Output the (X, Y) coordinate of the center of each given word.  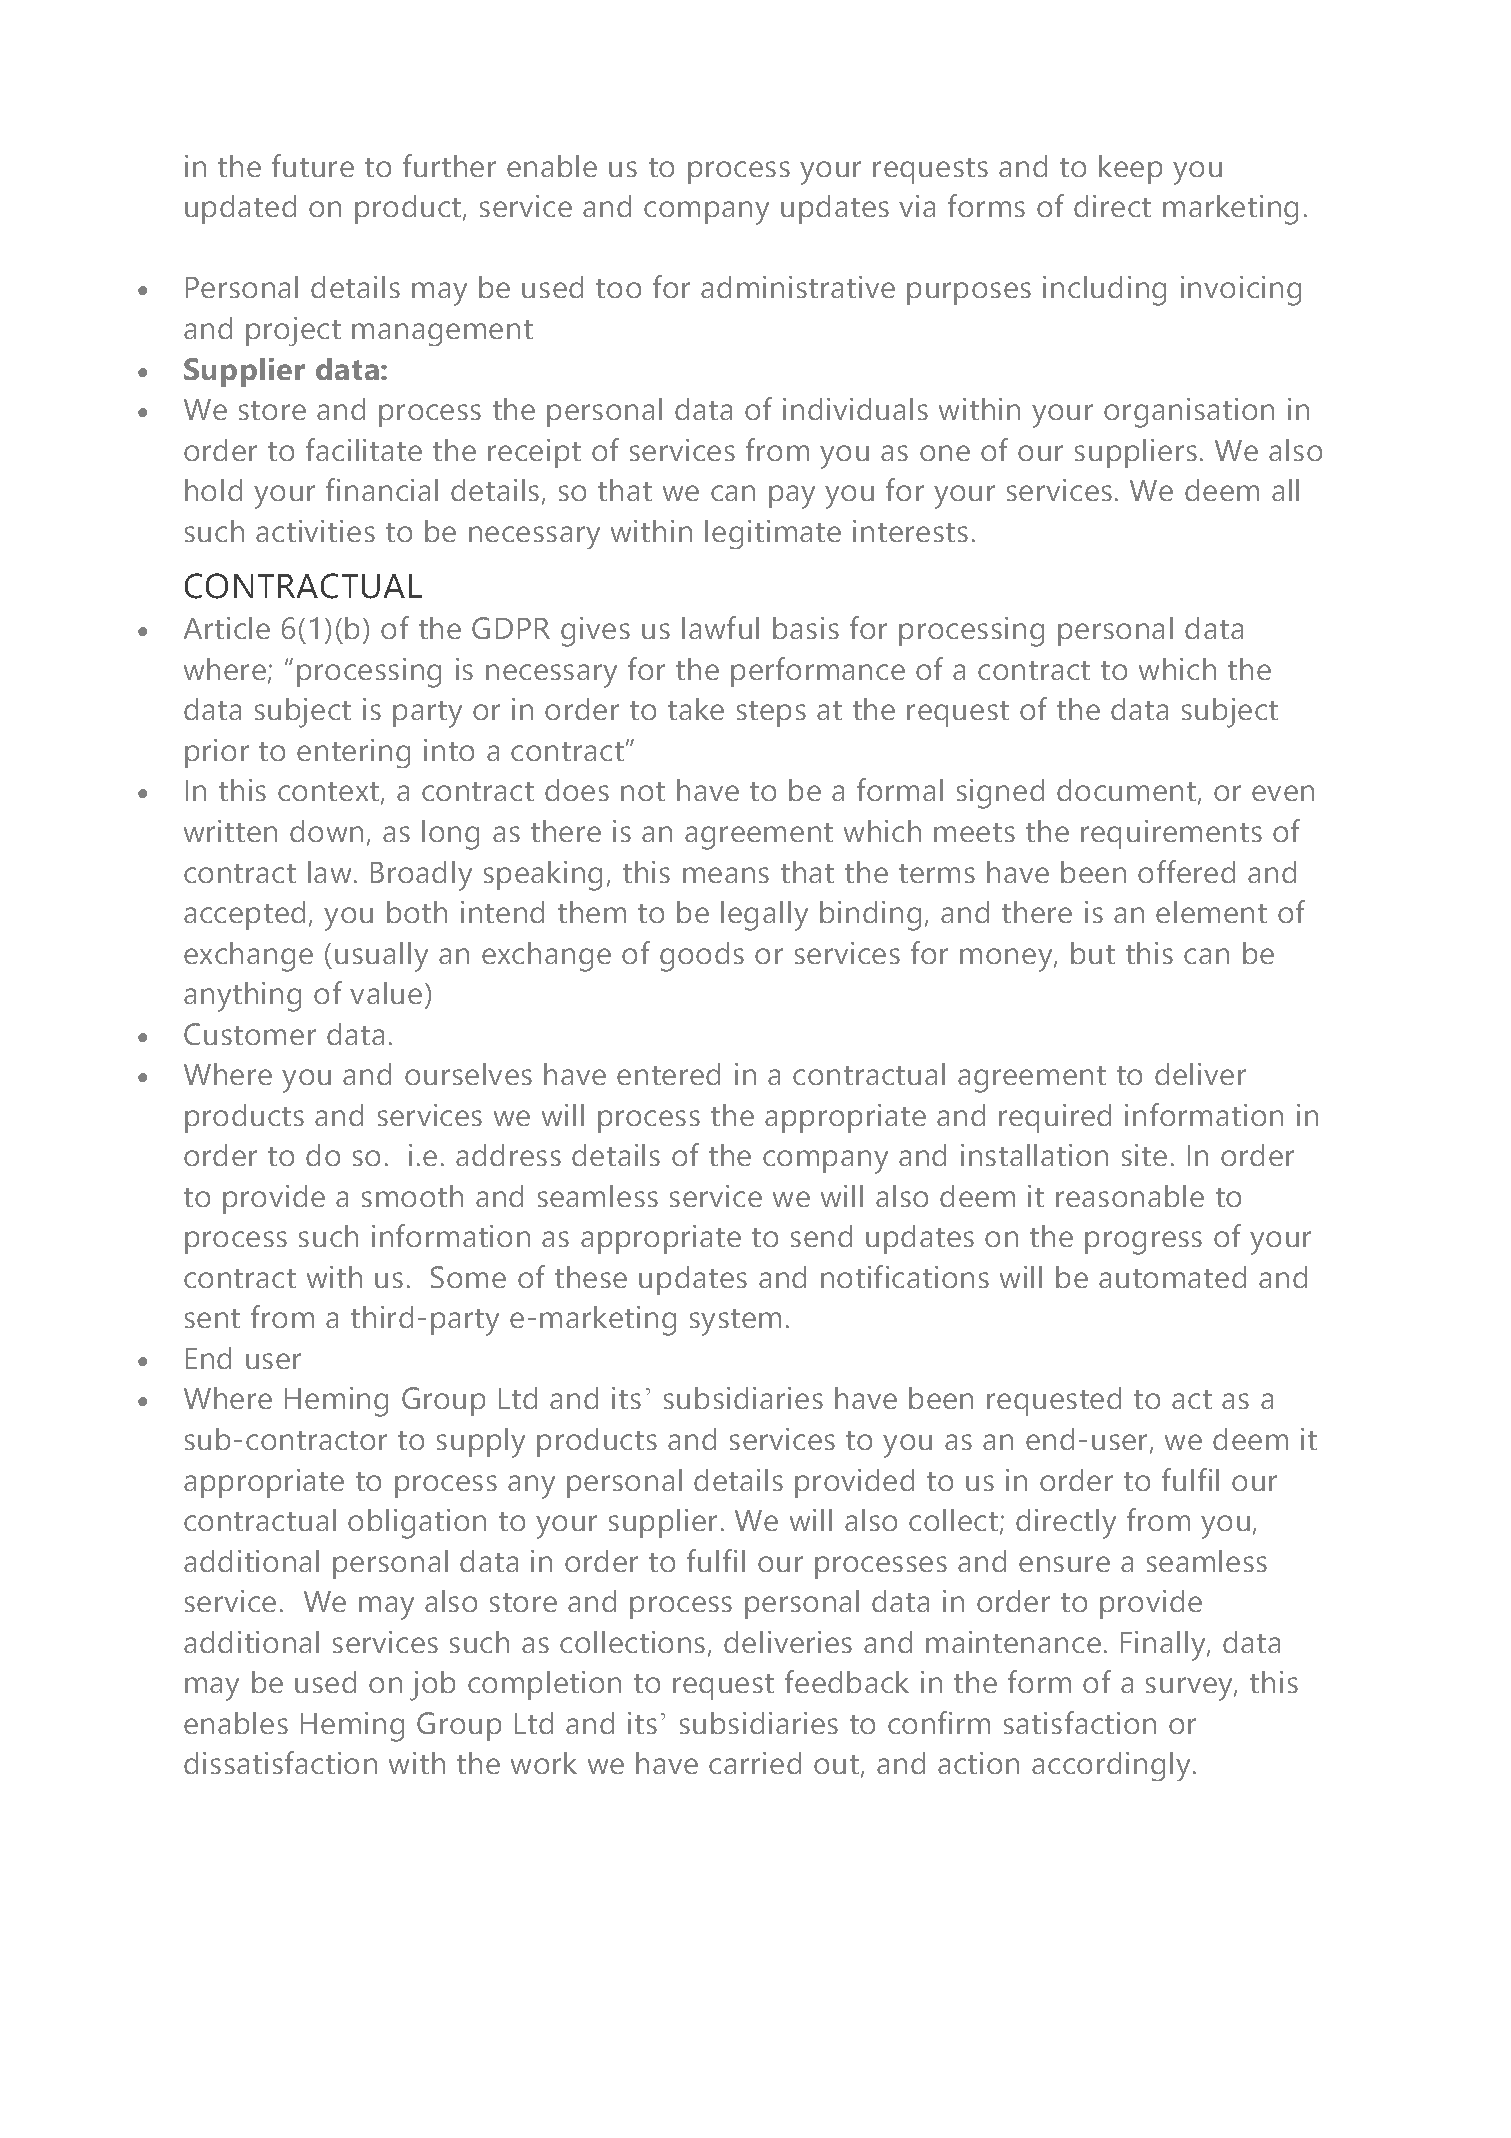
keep (1130, 169)
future (313, 165)
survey (1190, 1689)
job (432, 1686)
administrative (798, 287)
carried (755, 1763)
